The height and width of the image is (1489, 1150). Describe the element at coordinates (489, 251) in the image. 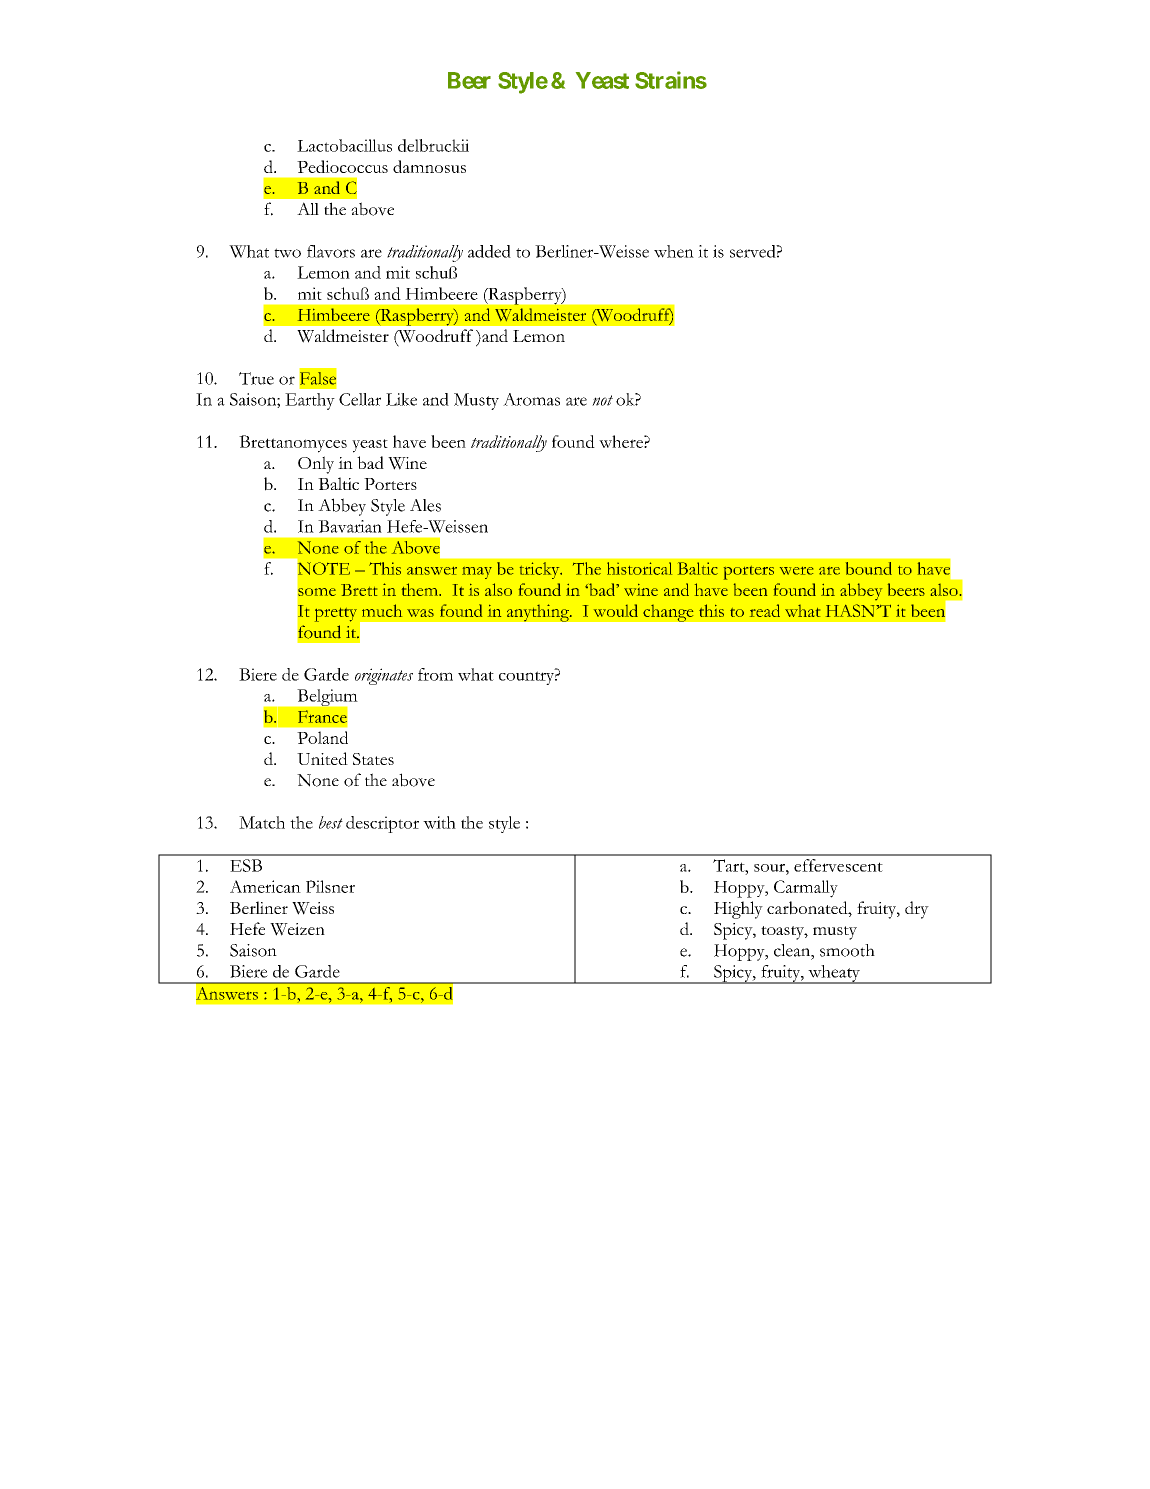

I see `added` at that location.
